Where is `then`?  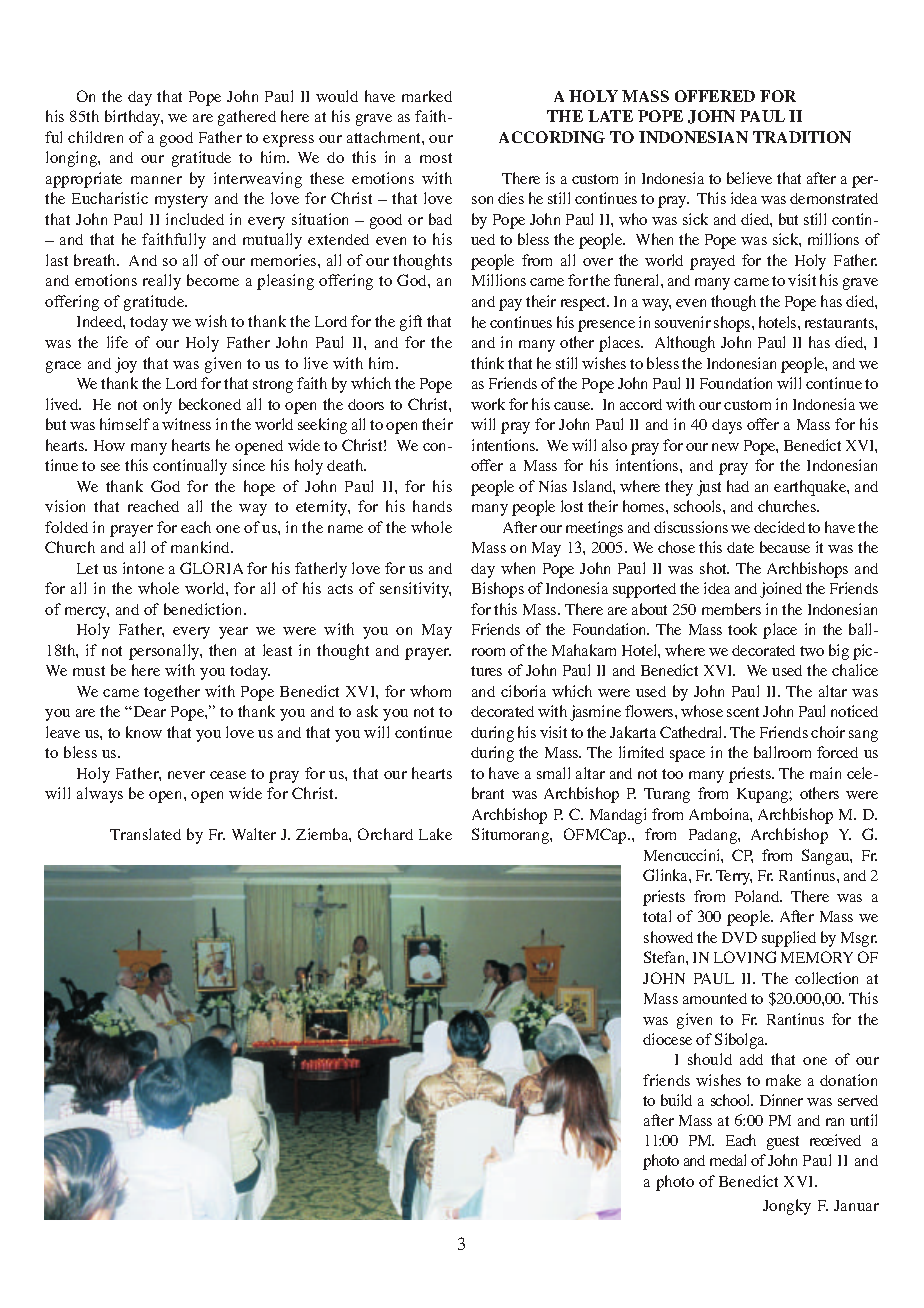 then is located at coordinates (222, 650).
